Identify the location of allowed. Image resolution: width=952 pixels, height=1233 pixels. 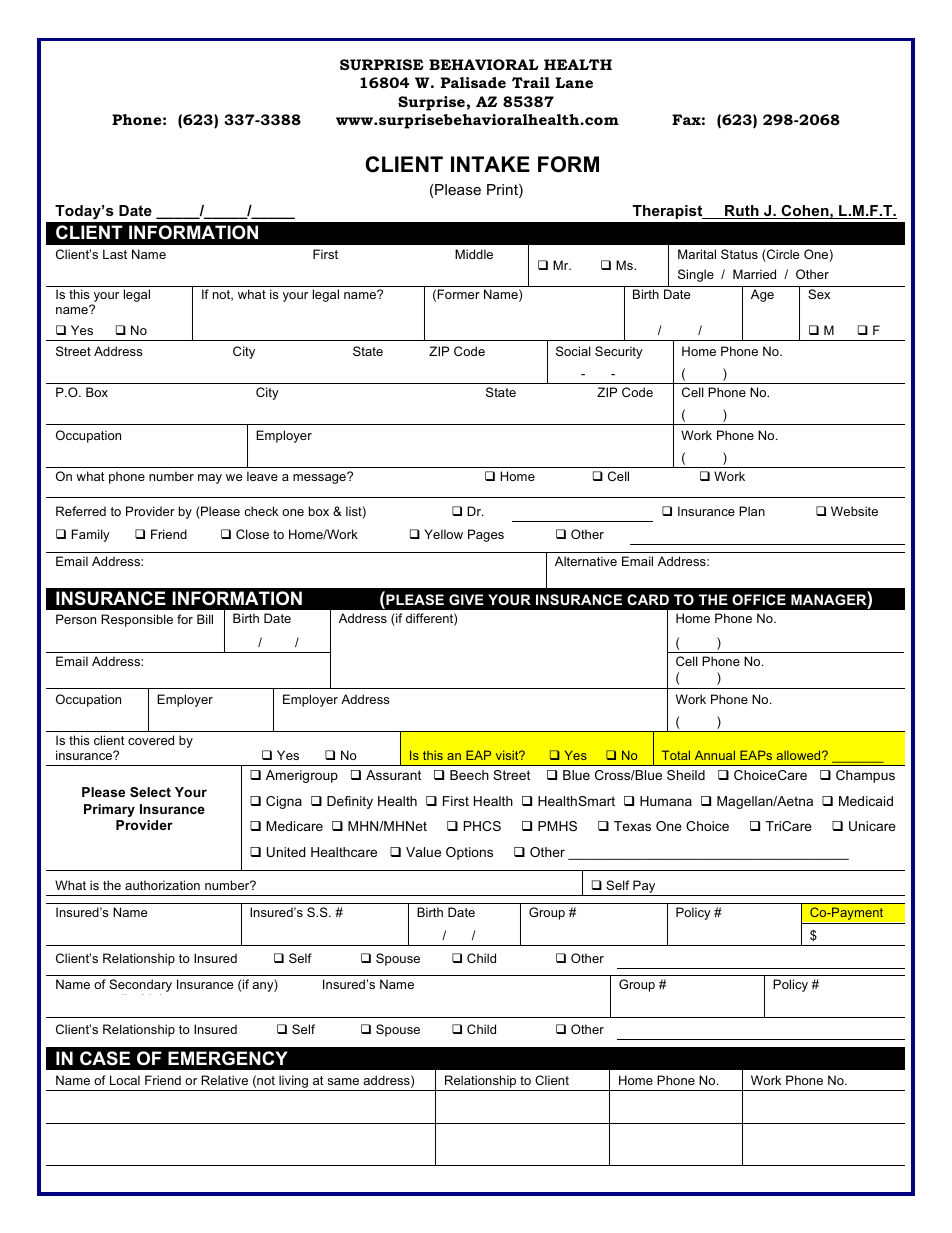
(800, 755).
